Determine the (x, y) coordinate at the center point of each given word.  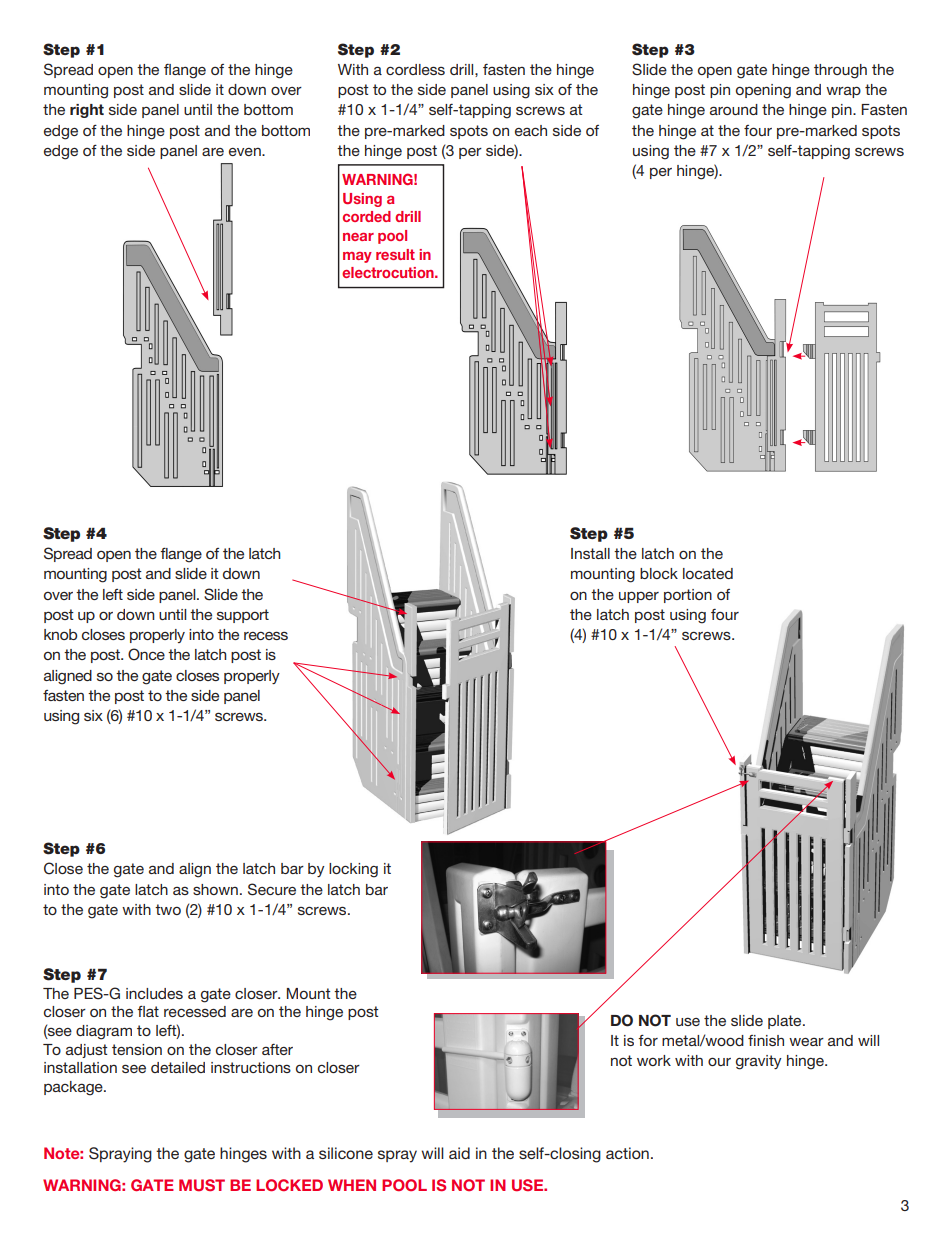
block (659, 573)
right (87, 111)
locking (353, 870)
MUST (202, 1185)
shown (215, 889)
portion (688, 596)
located (708, 573)
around (734, 109)
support (243, 616)
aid (459, 1153)
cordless (415, 69)
